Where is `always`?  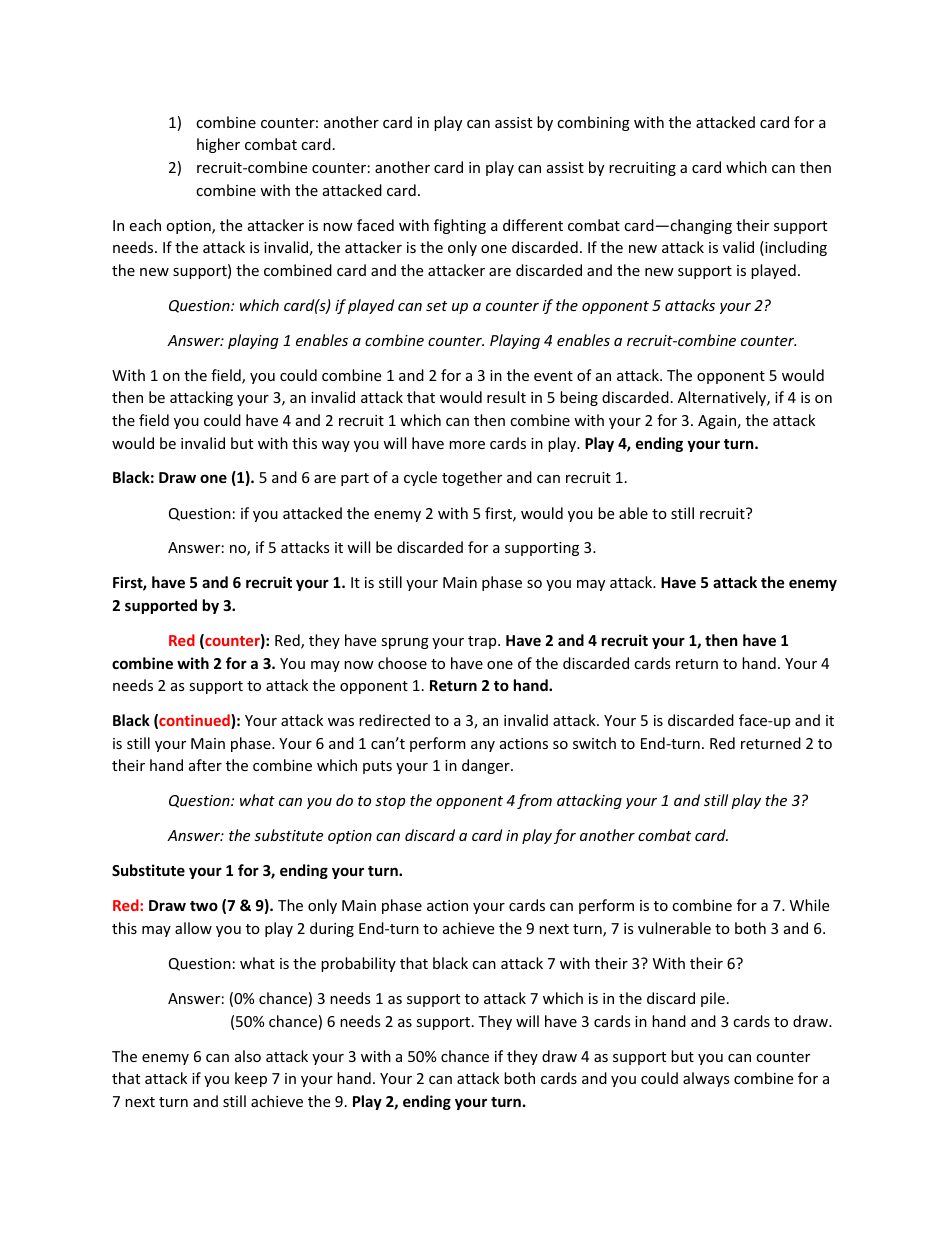 always is located at coordinates (706, 1079).
